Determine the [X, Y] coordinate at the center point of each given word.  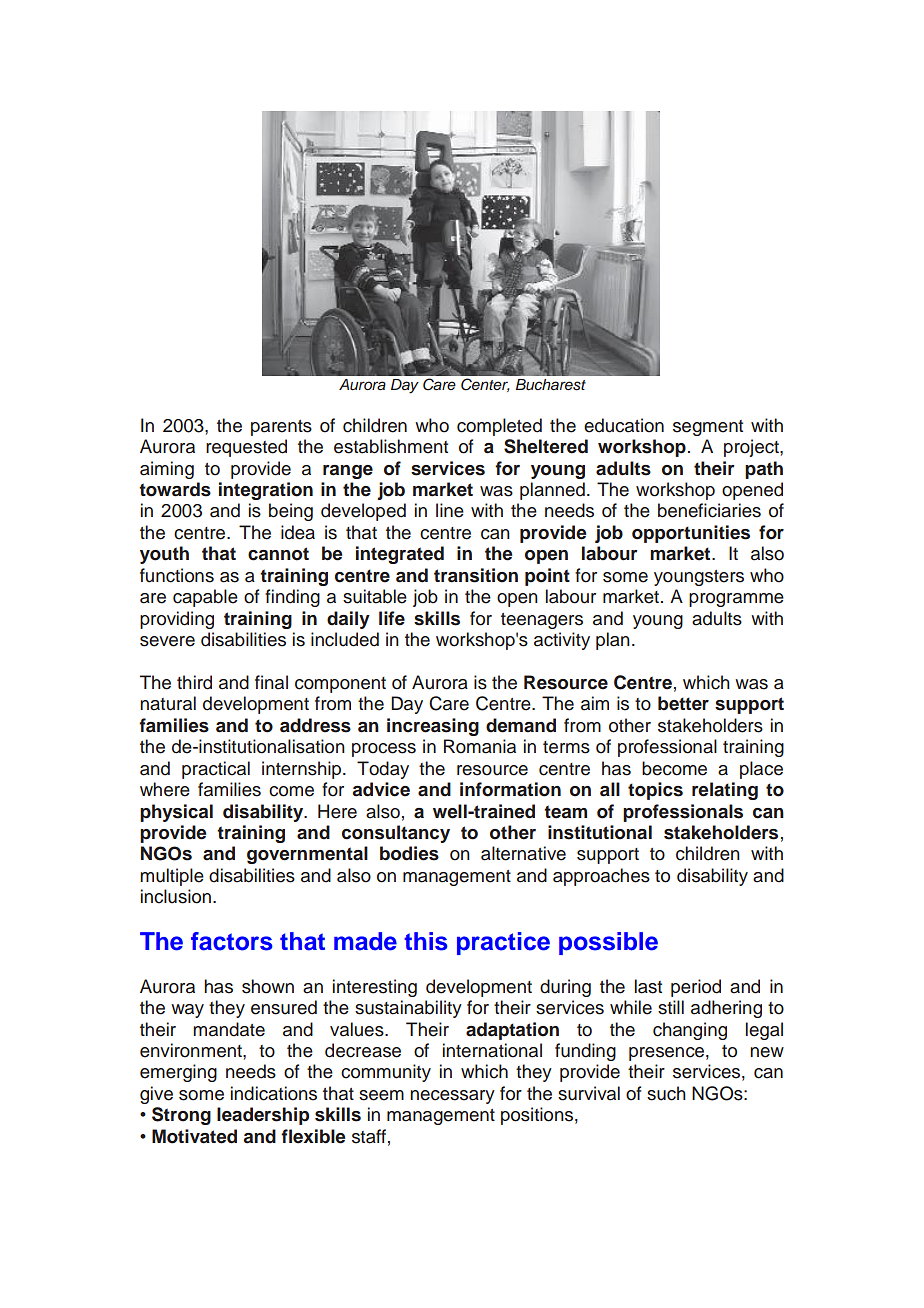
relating [725, 791]
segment [708, 428]
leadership [263, 1116]
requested [246, 448]
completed [499, 427]
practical [216, 770]
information [510, 789]
